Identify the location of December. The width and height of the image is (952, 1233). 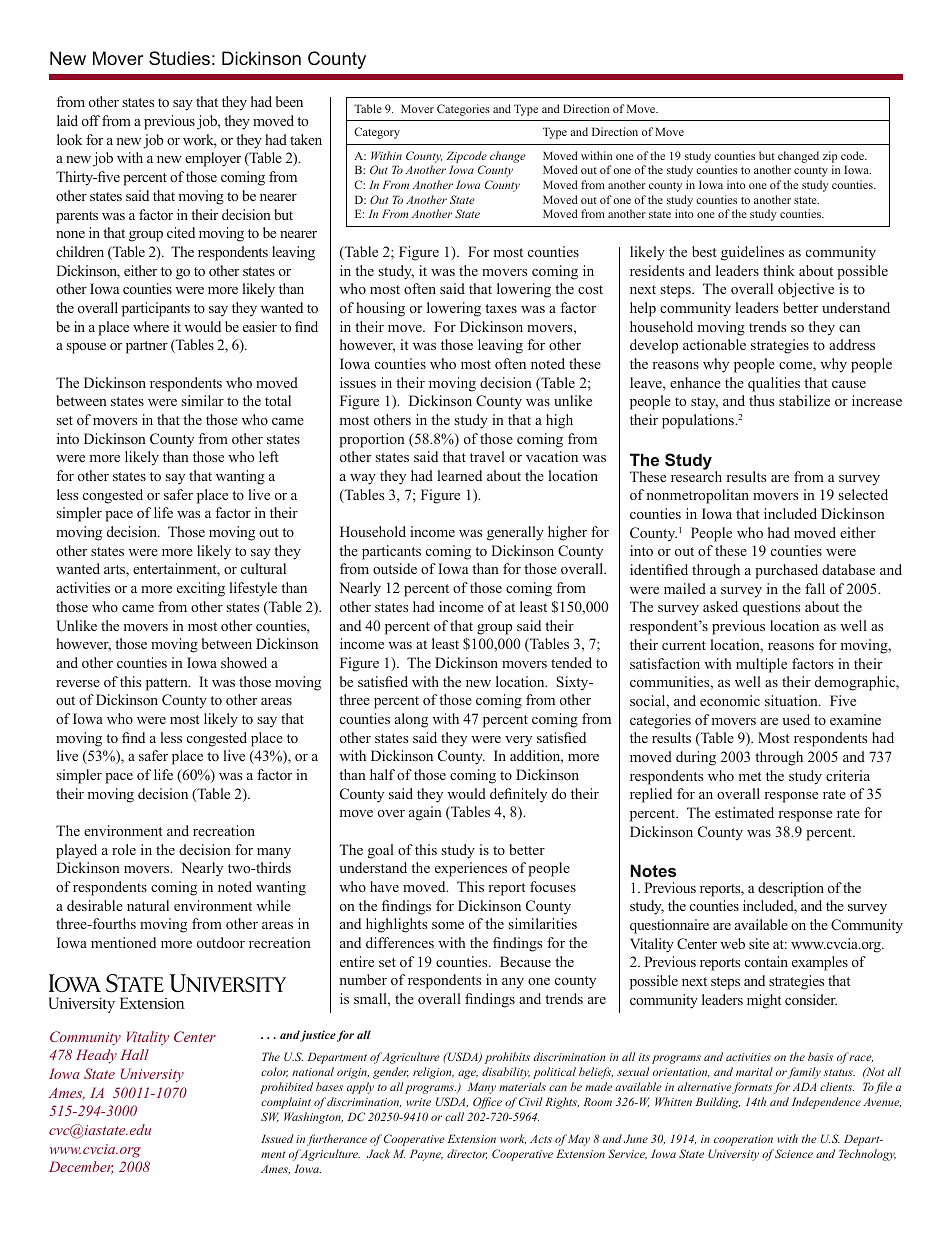
(81, 1167).
